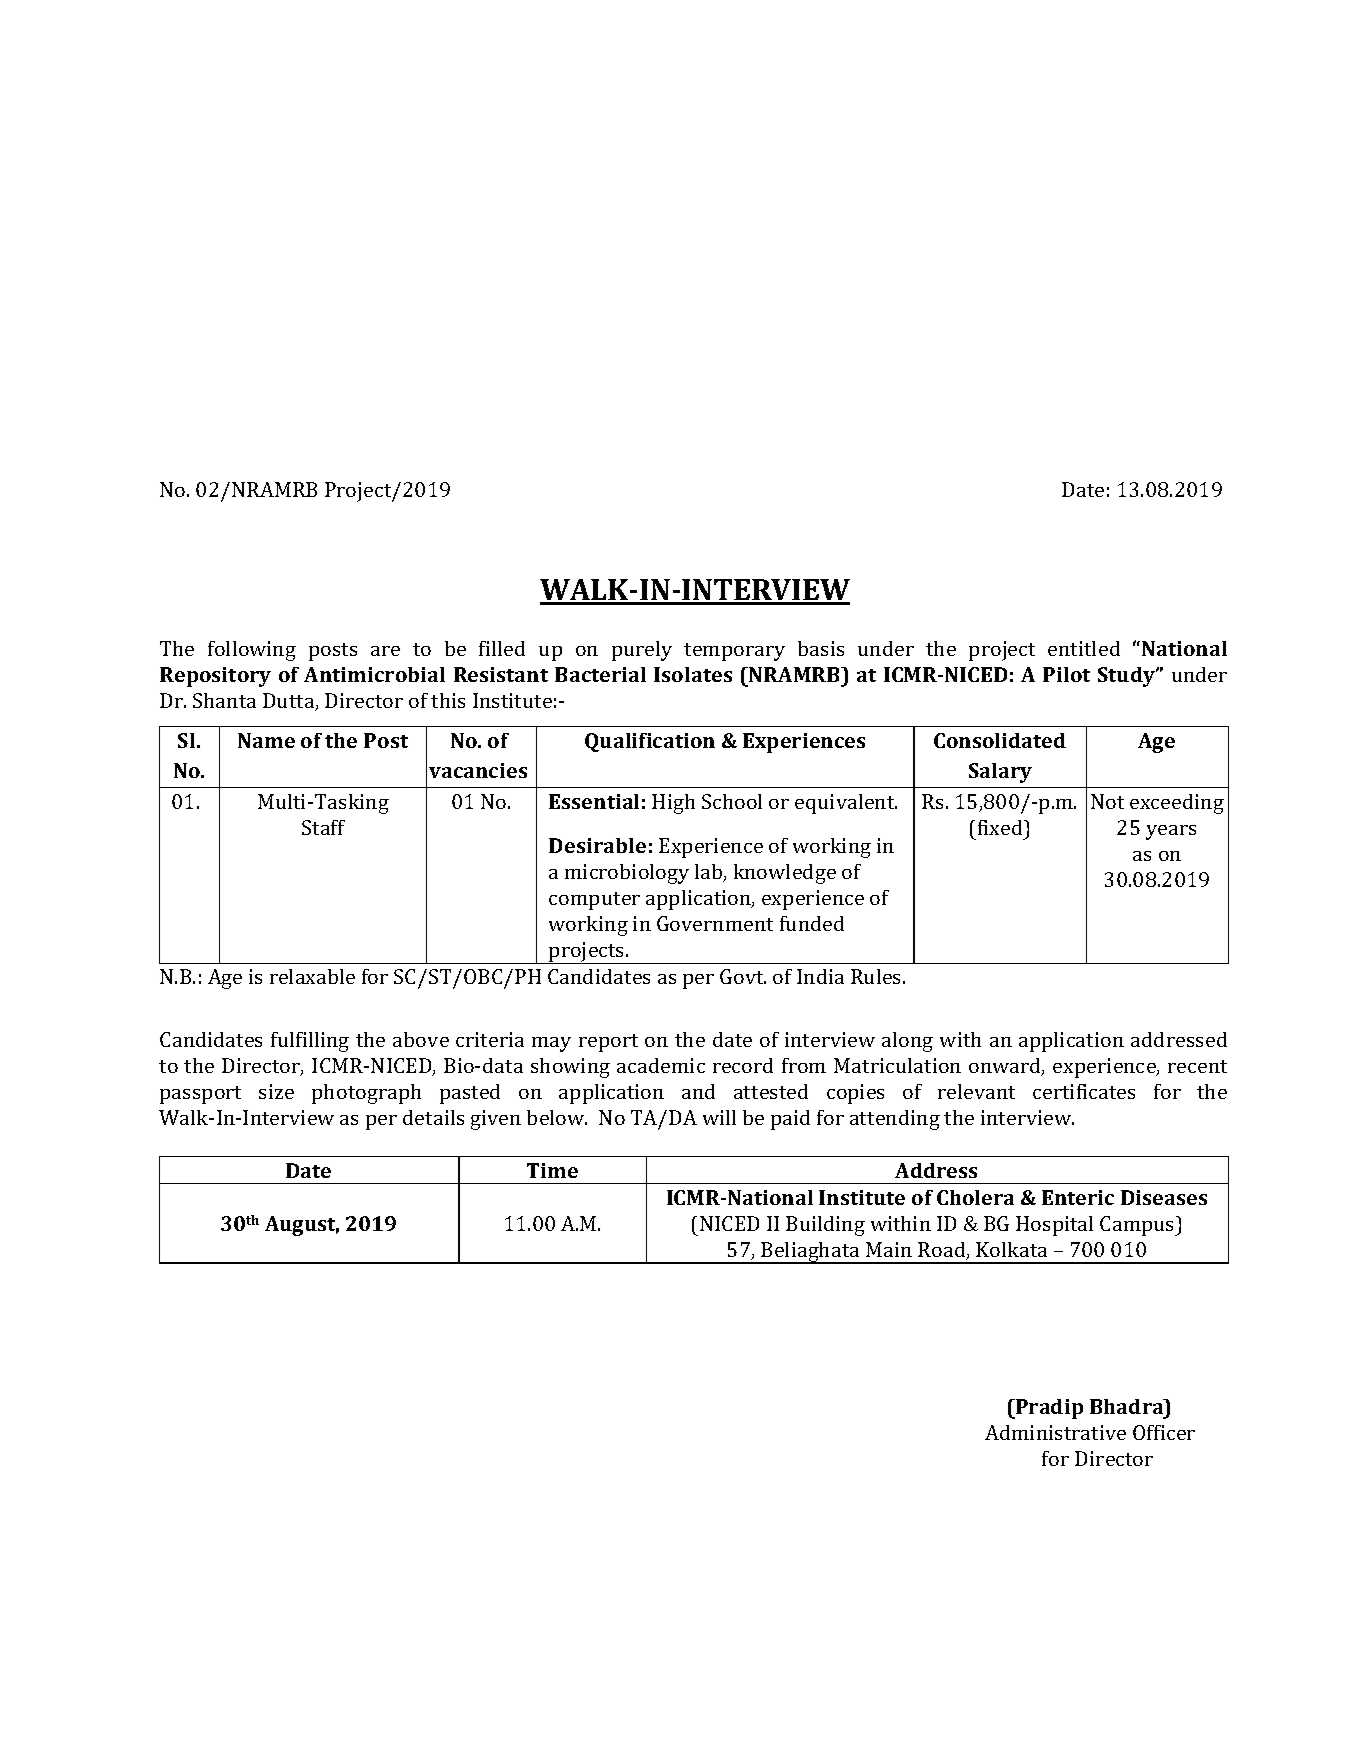  What do you see at coordinates (1084, 1091) in the page?
I see `certificates` at bounding box center [1084, 1091].
